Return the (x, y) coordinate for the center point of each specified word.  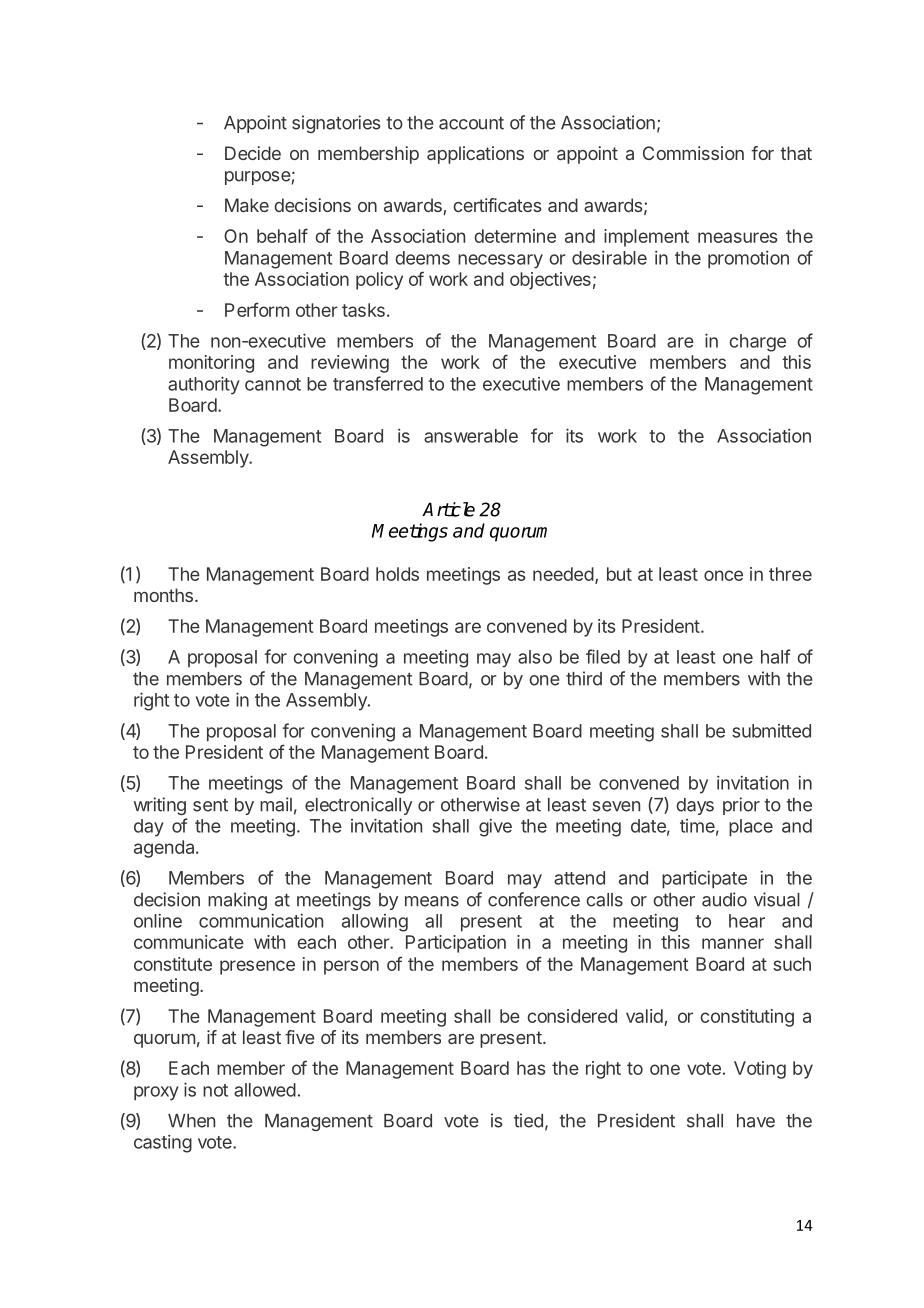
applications (475, 155)
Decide (253, 153)
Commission (693, 153)
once (723, 575)
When (191, 1121)
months (163, 595)
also (535, 657)
